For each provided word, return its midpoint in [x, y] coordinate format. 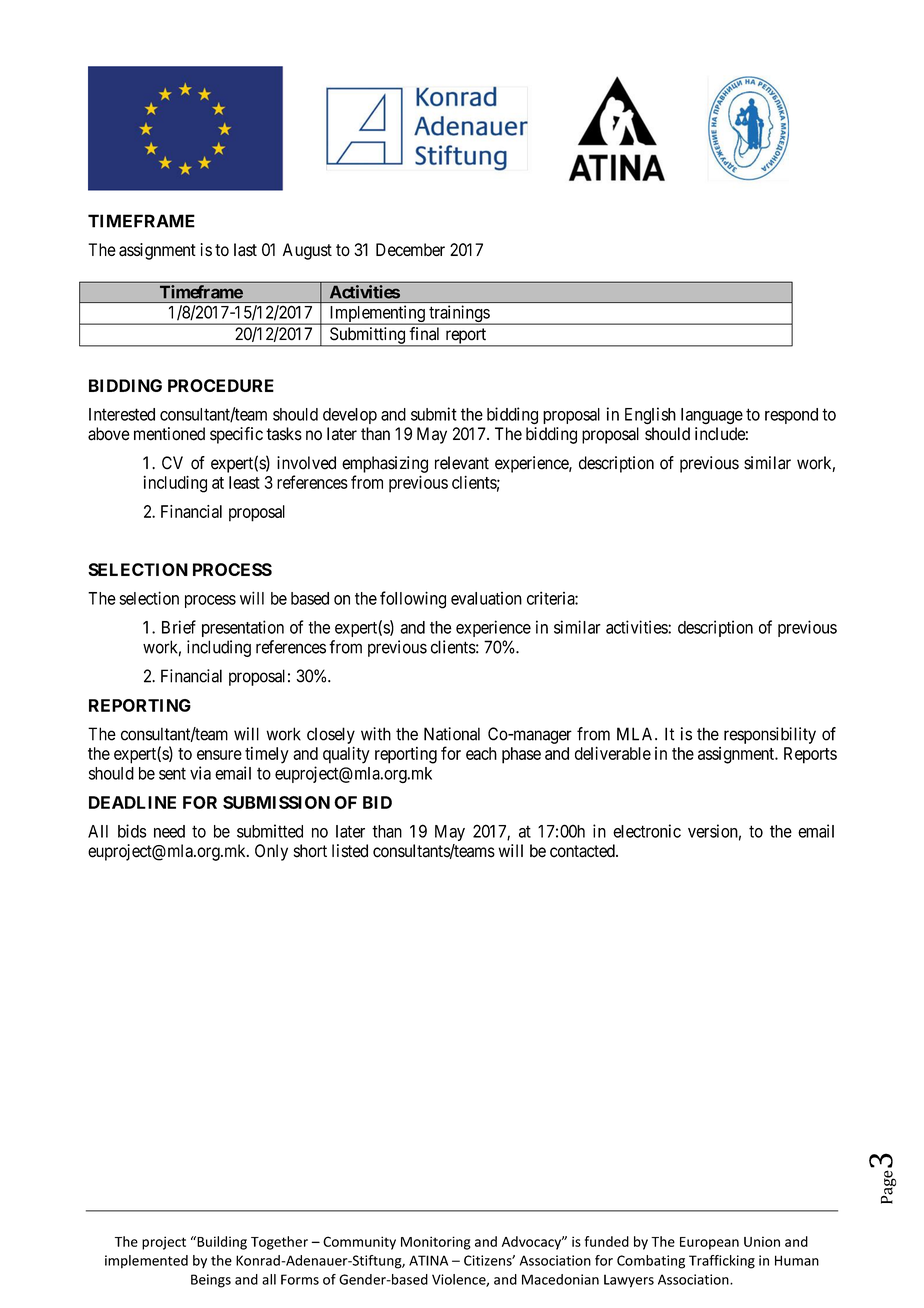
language [712, 416]
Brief [179, 627]
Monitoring [436, 1243]
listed [350, 851]
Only [271, 852]
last [245, 250]
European [709, 1243]
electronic [647, 831]
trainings [459, 315]
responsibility [770, 735]
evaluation [486, 598]
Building [221, 1243]
